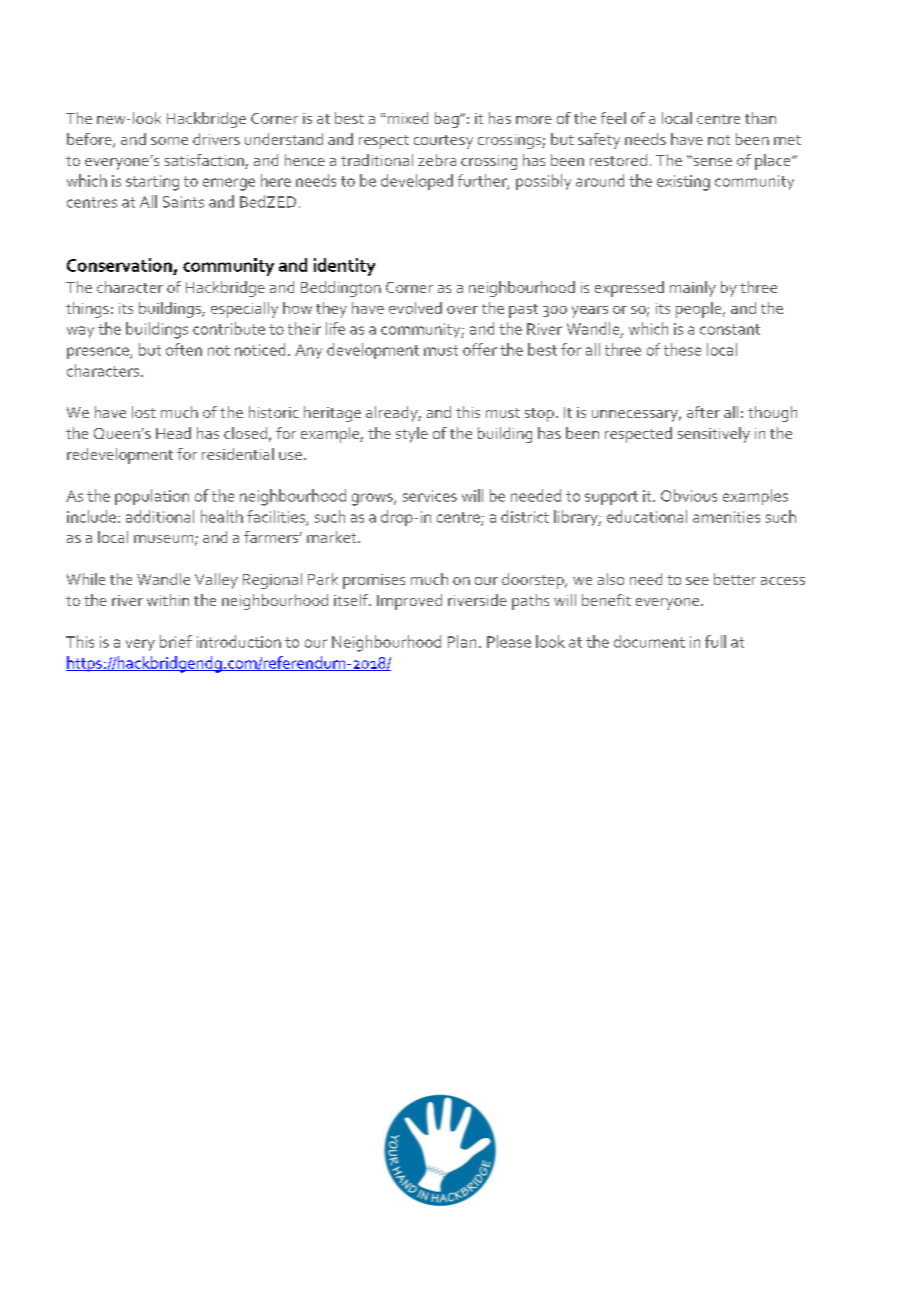 The image size is (924, 1308). Describe the element at coordinates (715, 641) in the screenshot. I see `full` at that location.
